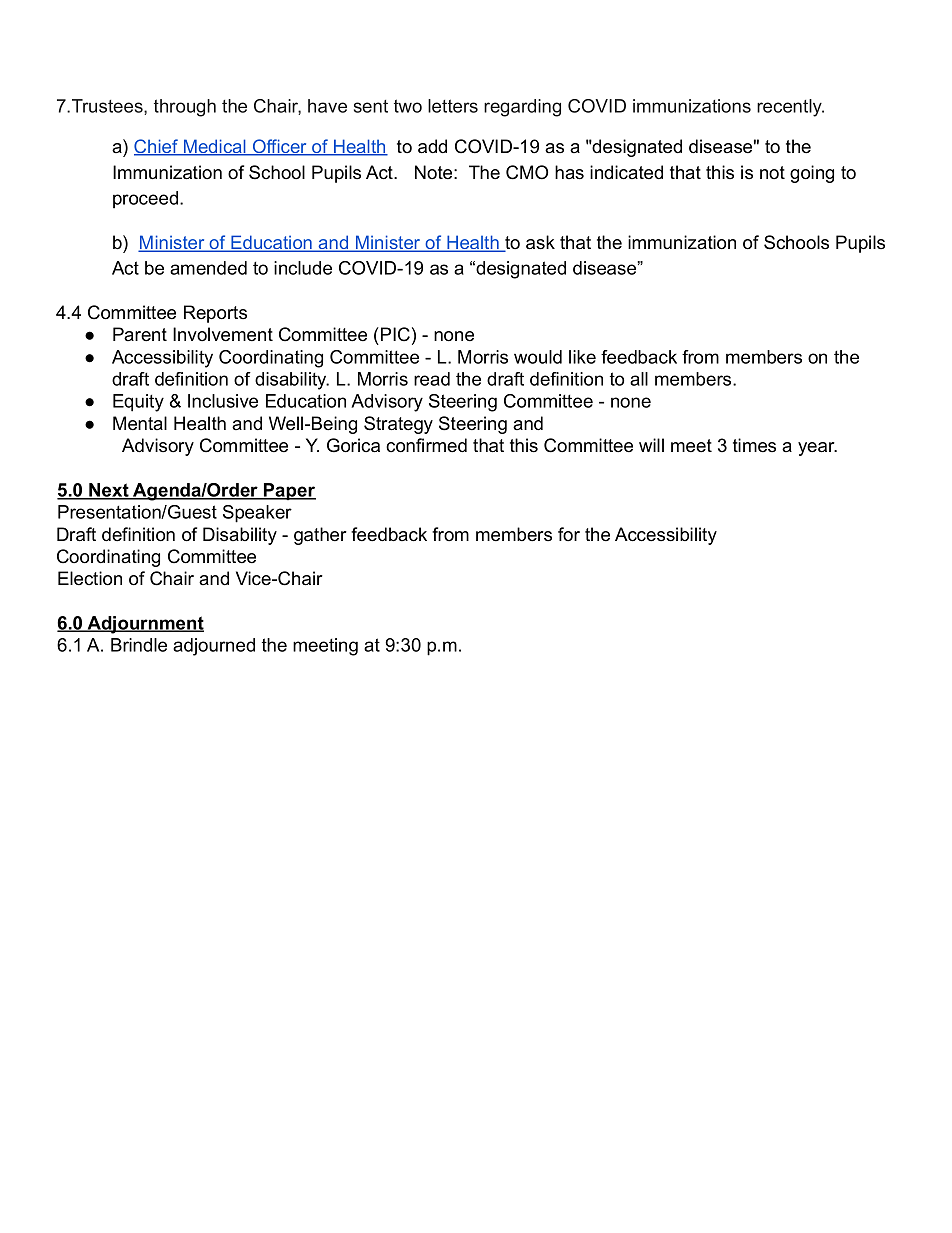  I want to click on Inclusive, so click(223, 401).
